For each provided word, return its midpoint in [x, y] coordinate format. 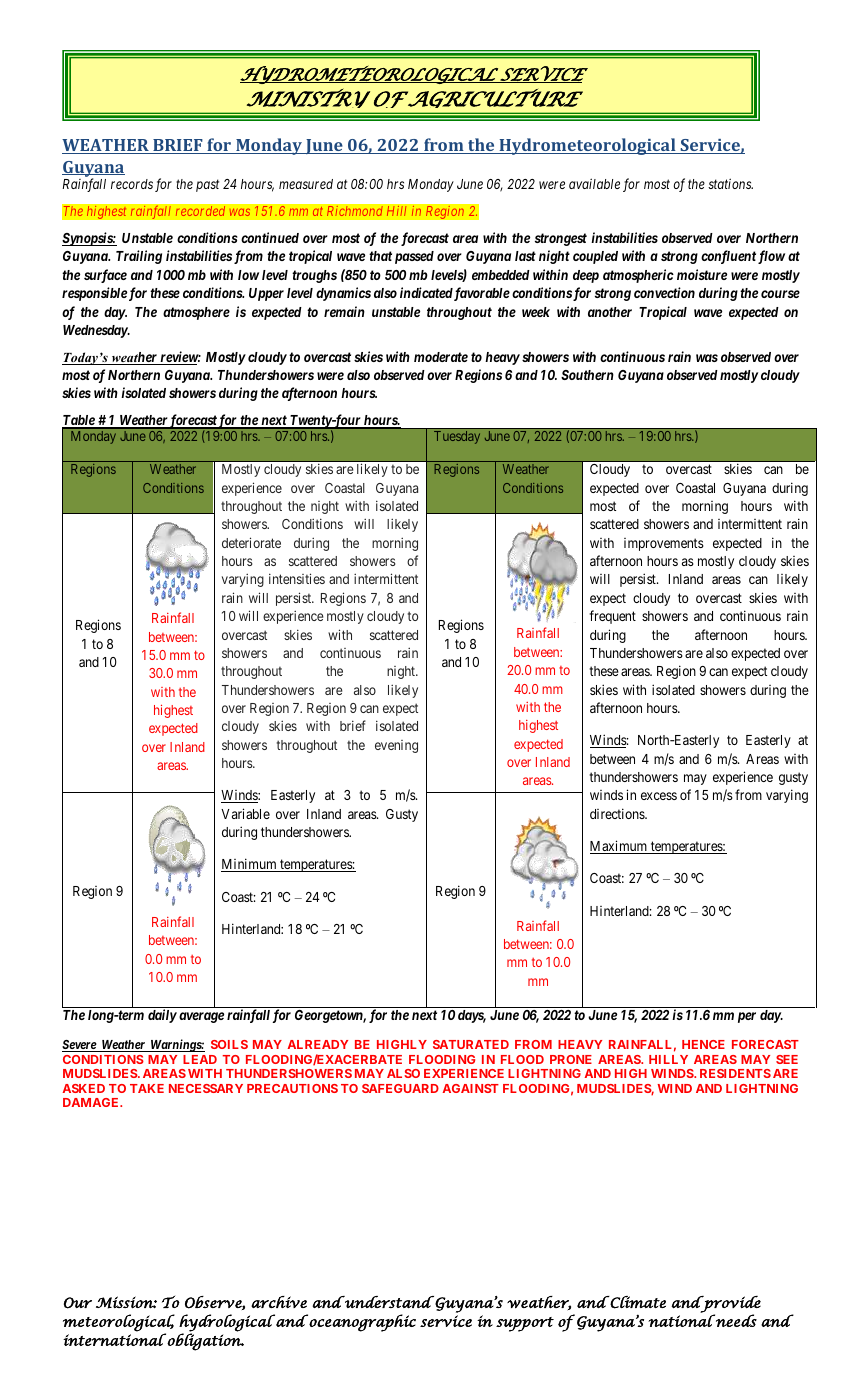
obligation [204, 1341]
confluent [728, 257]
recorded [200, 211]
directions [618, 813]
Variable [245, 813]
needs [735, 1320]
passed [414, 257]
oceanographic [361, 1323]
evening [396, 746]
